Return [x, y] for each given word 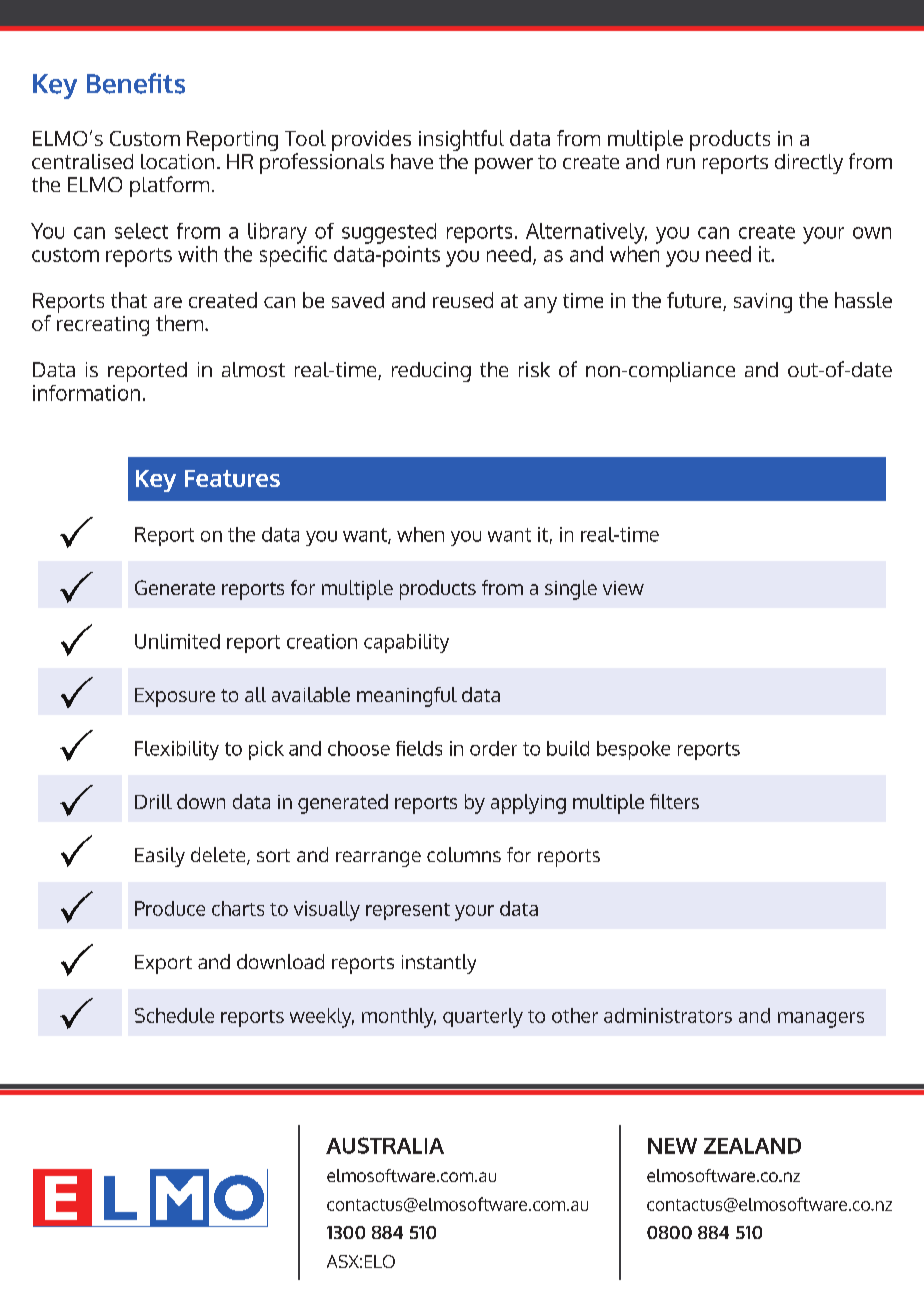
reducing [431, 372]
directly [809, 164]
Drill [153, 801]
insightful [461, 140]
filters [674, 801]
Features [232, 478]
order [493, 748]
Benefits [136, 83]
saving [763, 303]
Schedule [174, 1015]
